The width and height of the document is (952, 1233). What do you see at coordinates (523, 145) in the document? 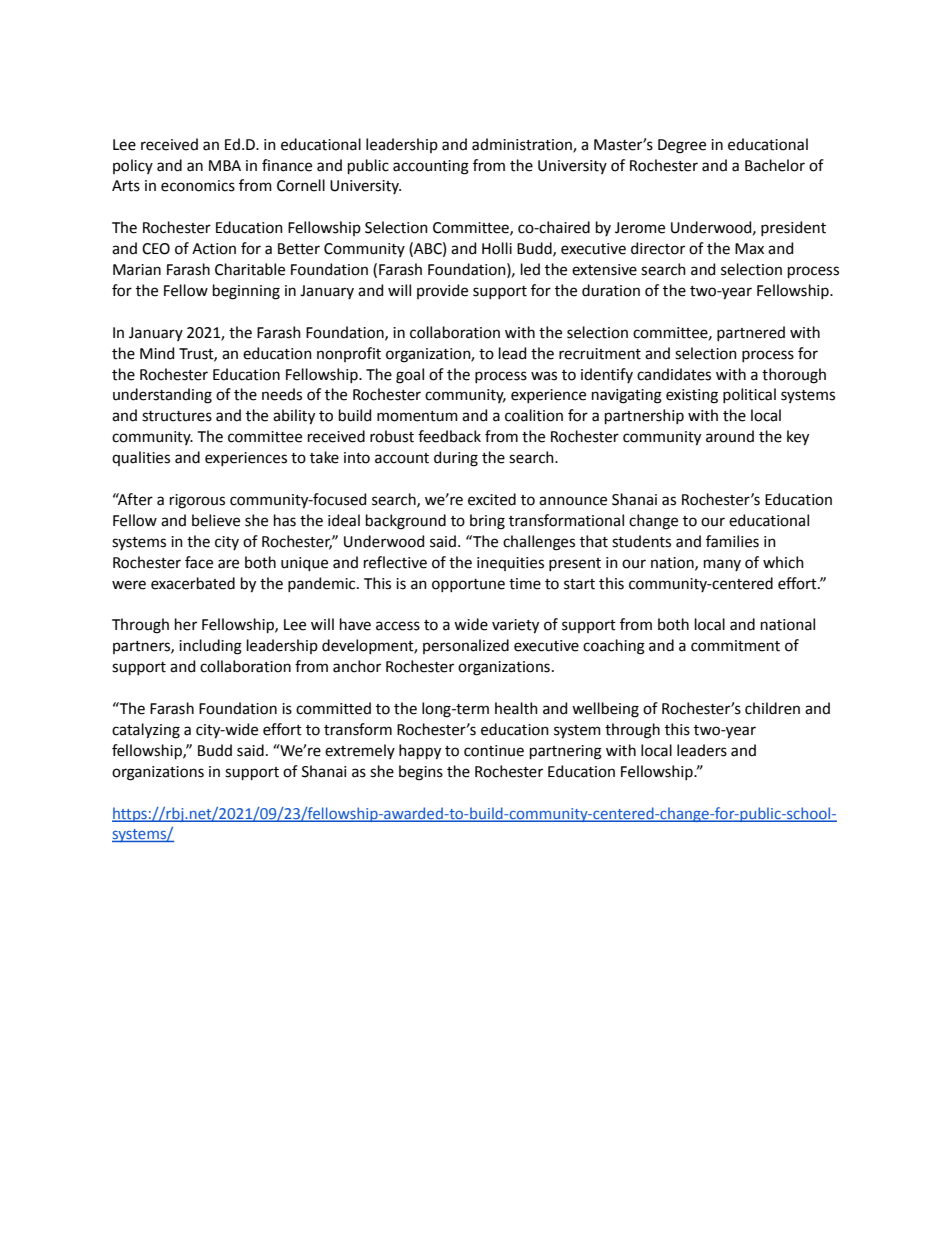
I see `administration` at bounding box center [523, 145].
